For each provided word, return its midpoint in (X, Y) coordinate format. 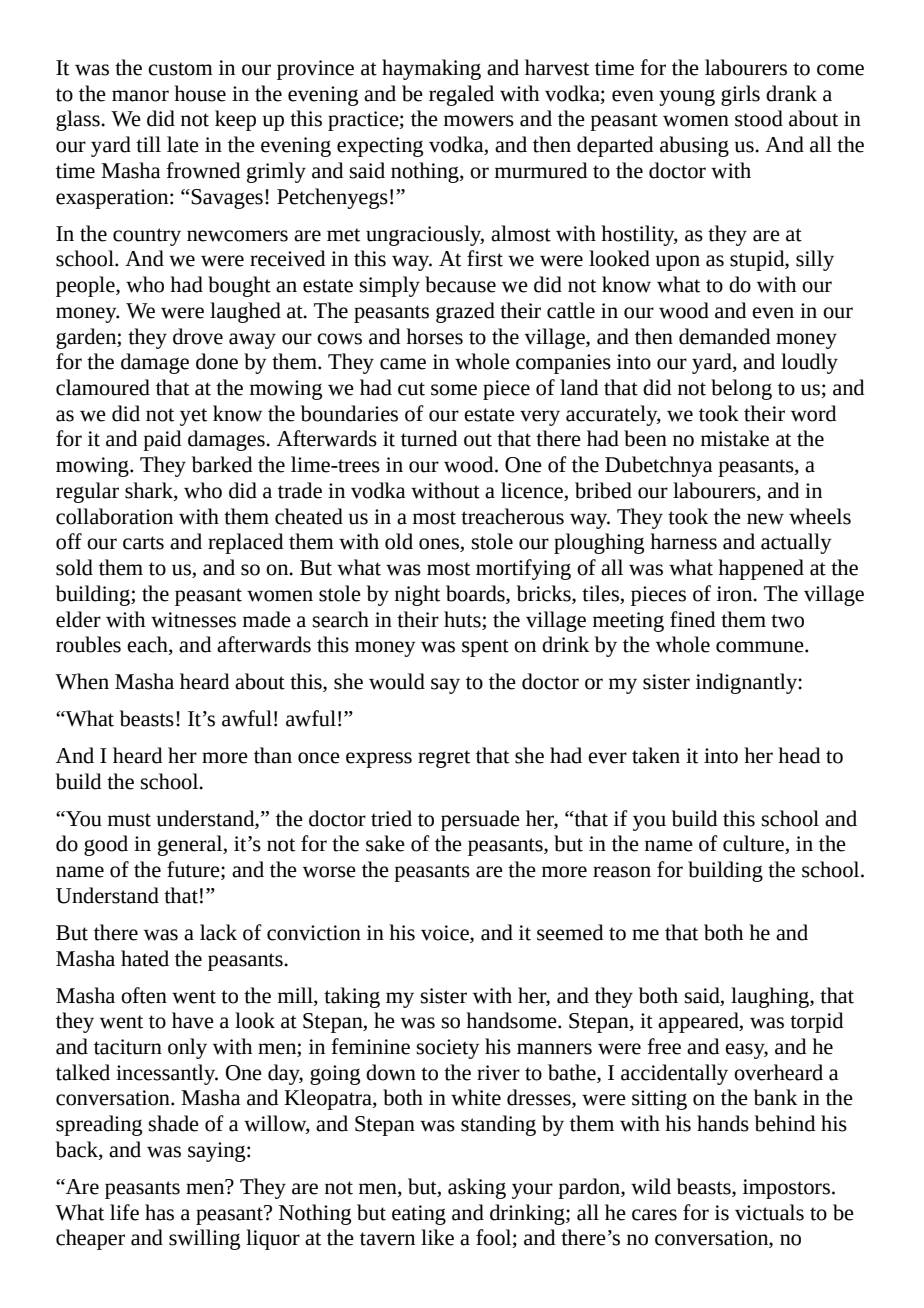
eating (419, 1215)
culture (754, 844)
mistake (735, 438)
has (159, 1212)
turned (429, 438)
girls (740, 95)
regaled (461, 95)
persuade (480, 820)
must (129, 820)
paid (162, 440)
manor (140, 96)
